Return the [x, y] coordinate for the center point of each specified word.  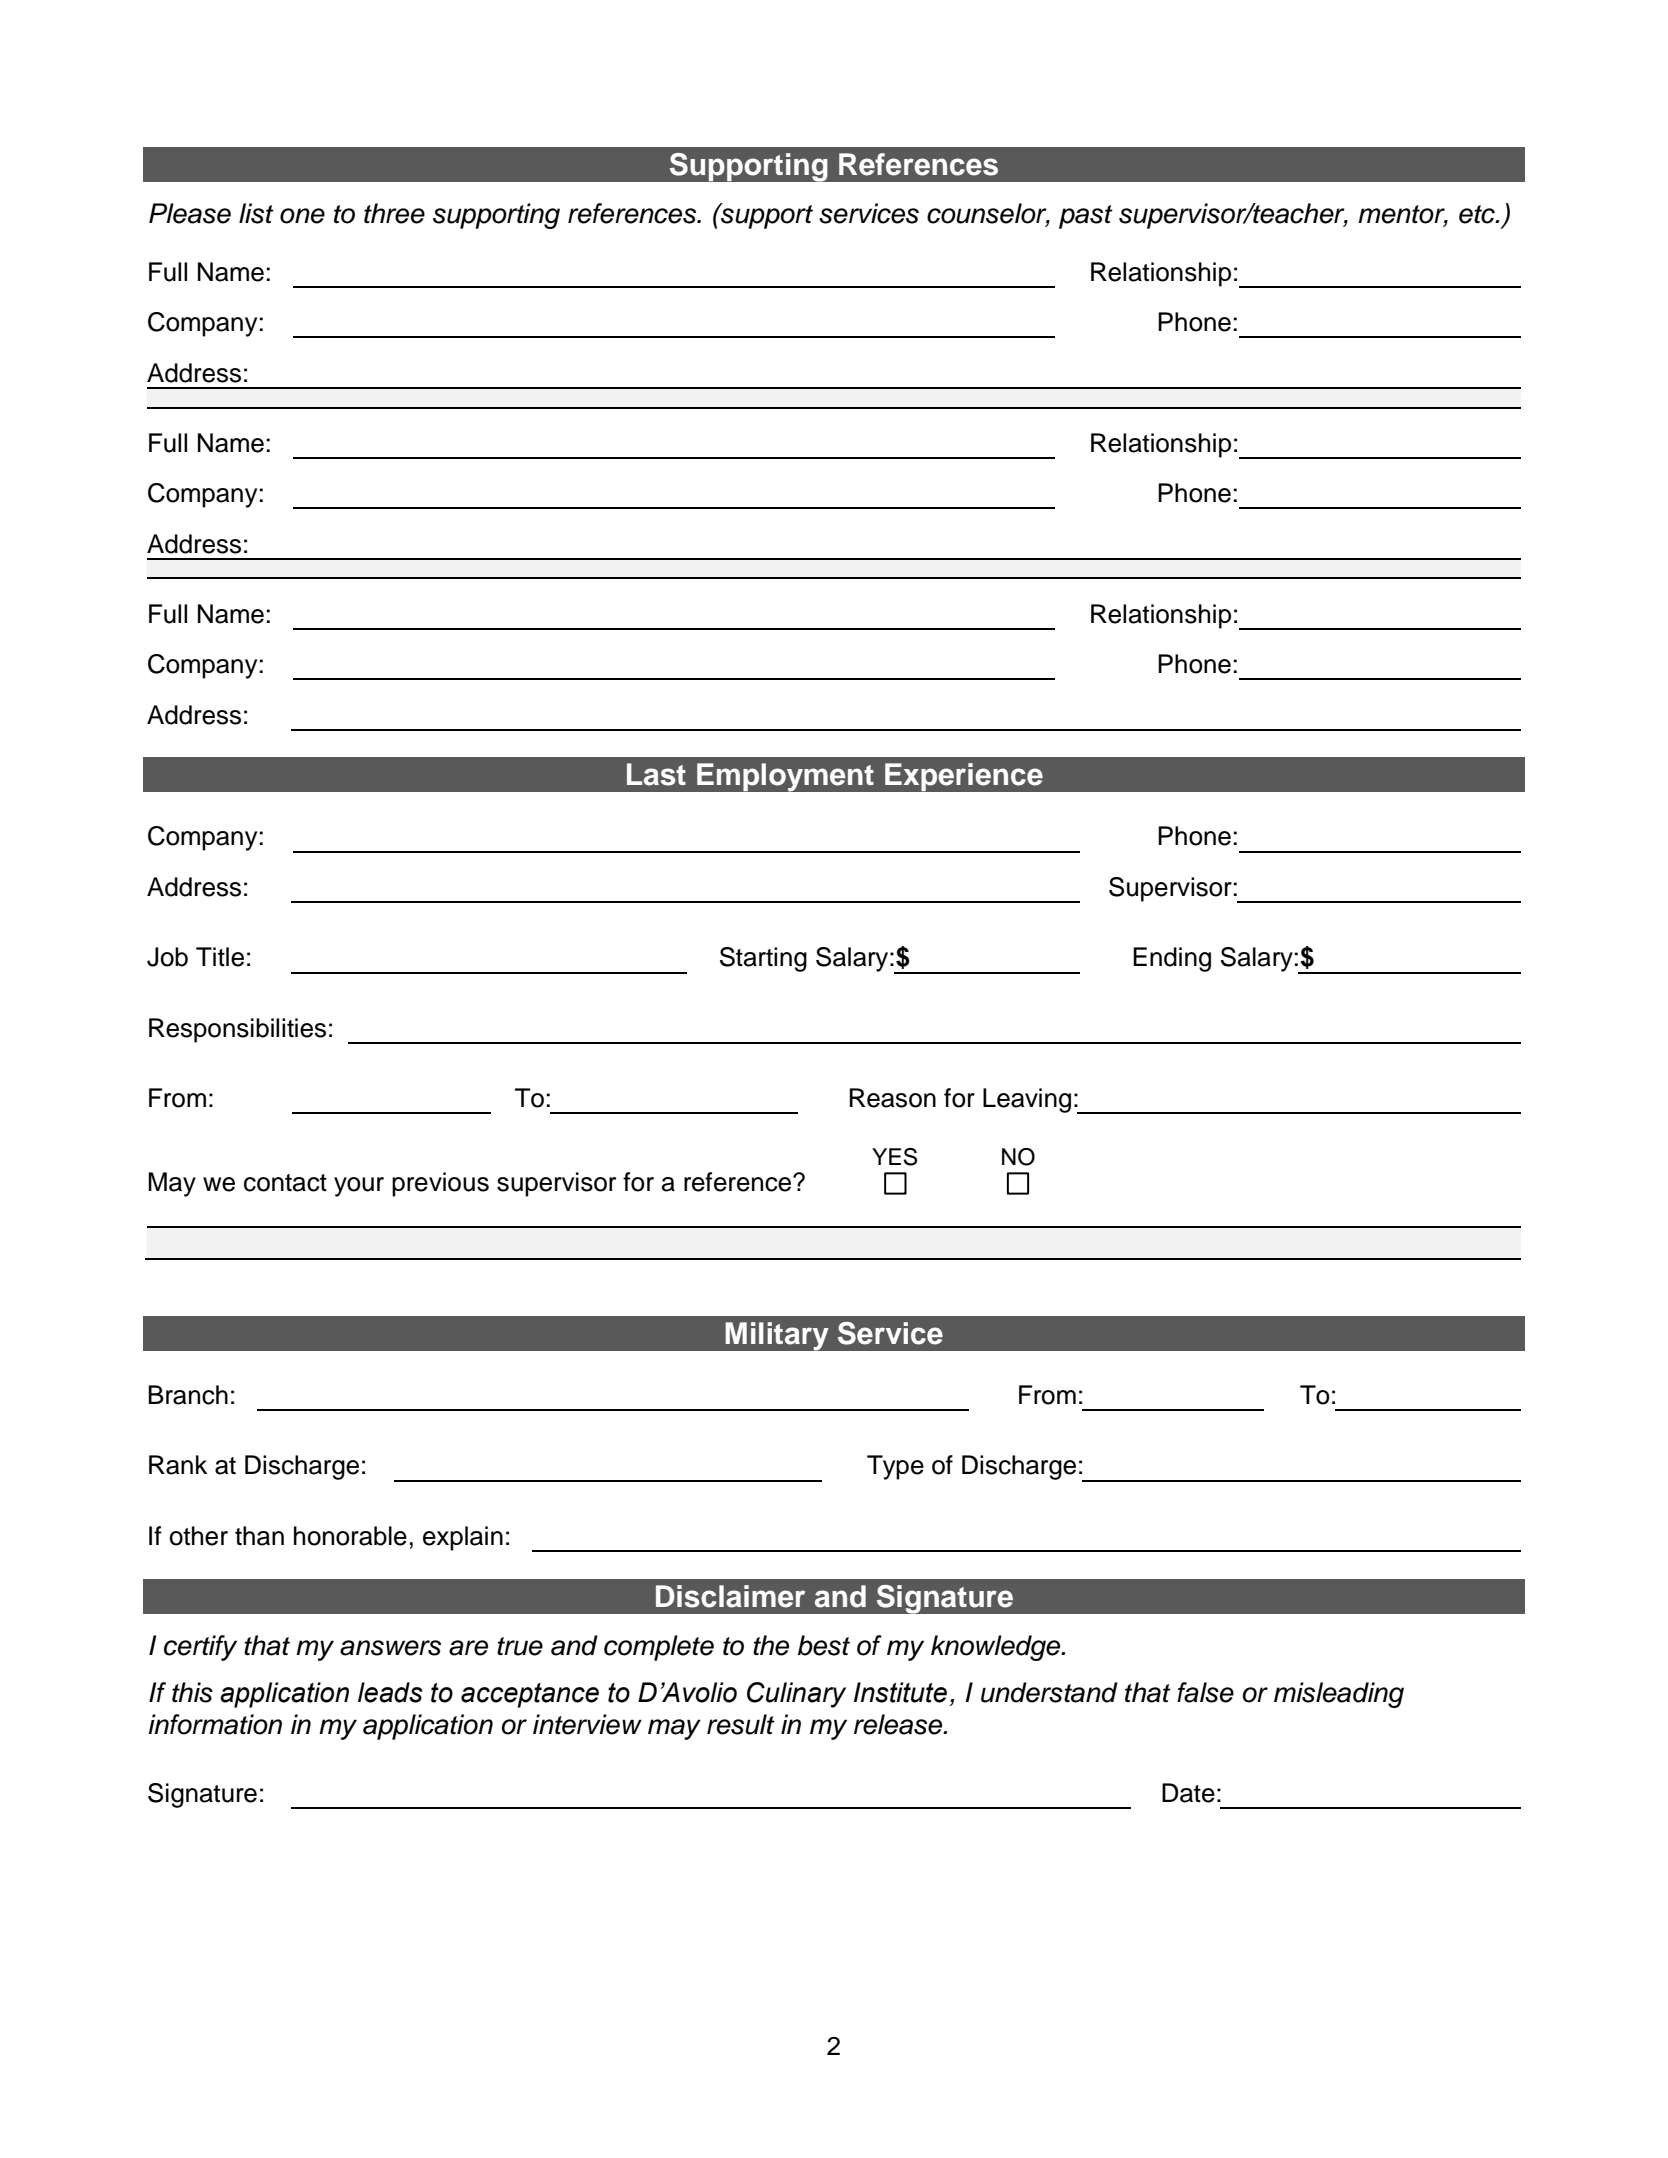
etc [1478, 214]
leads [390, 1692]
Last [656, 774]
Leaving [1027, 1100]
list [256, 213]
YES [894, 1157]
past [1086, 217]
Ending [1172, 959]
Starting [763, 959]
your [359, 1187]
